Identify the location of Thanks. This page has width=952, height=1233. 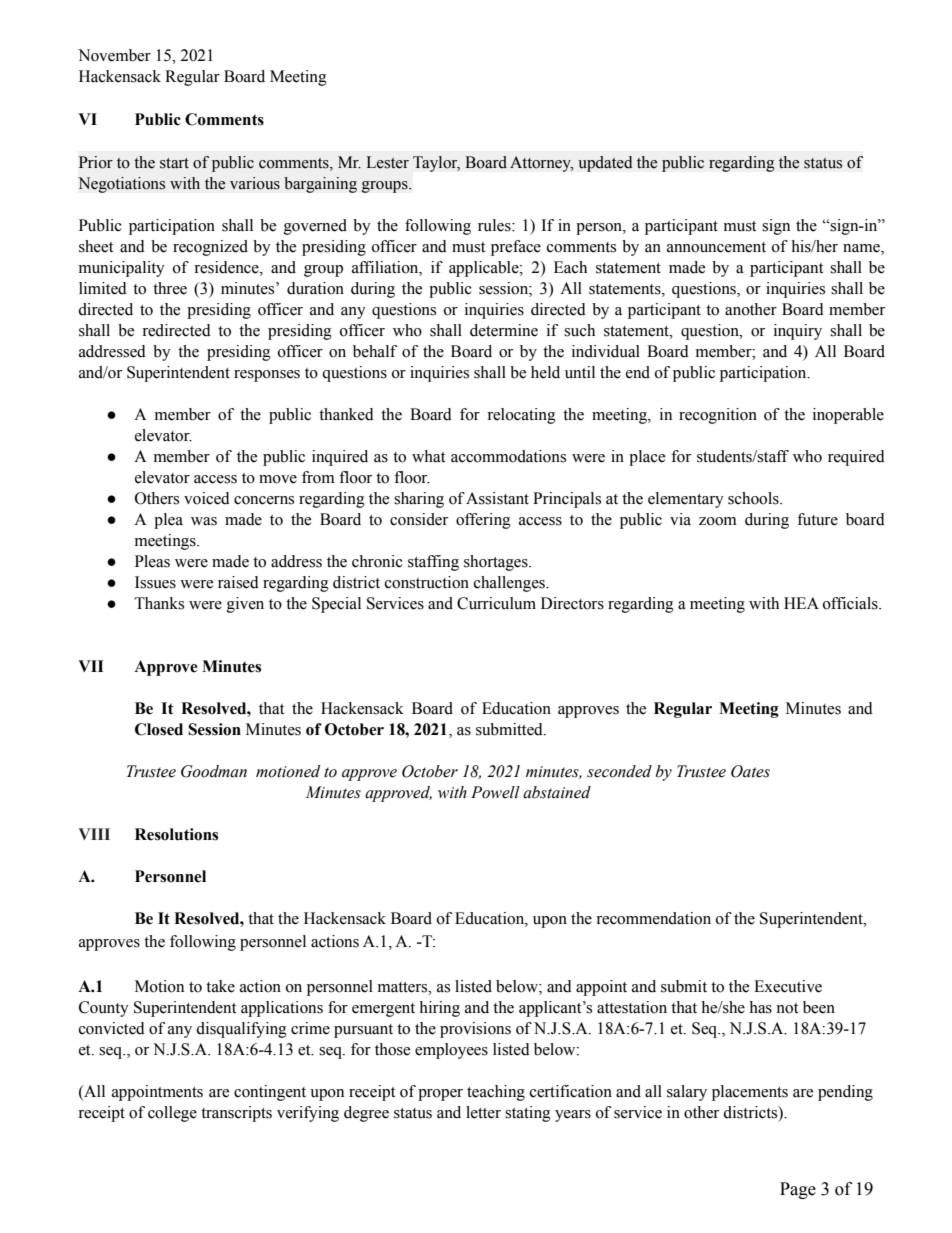
(159, 603).
